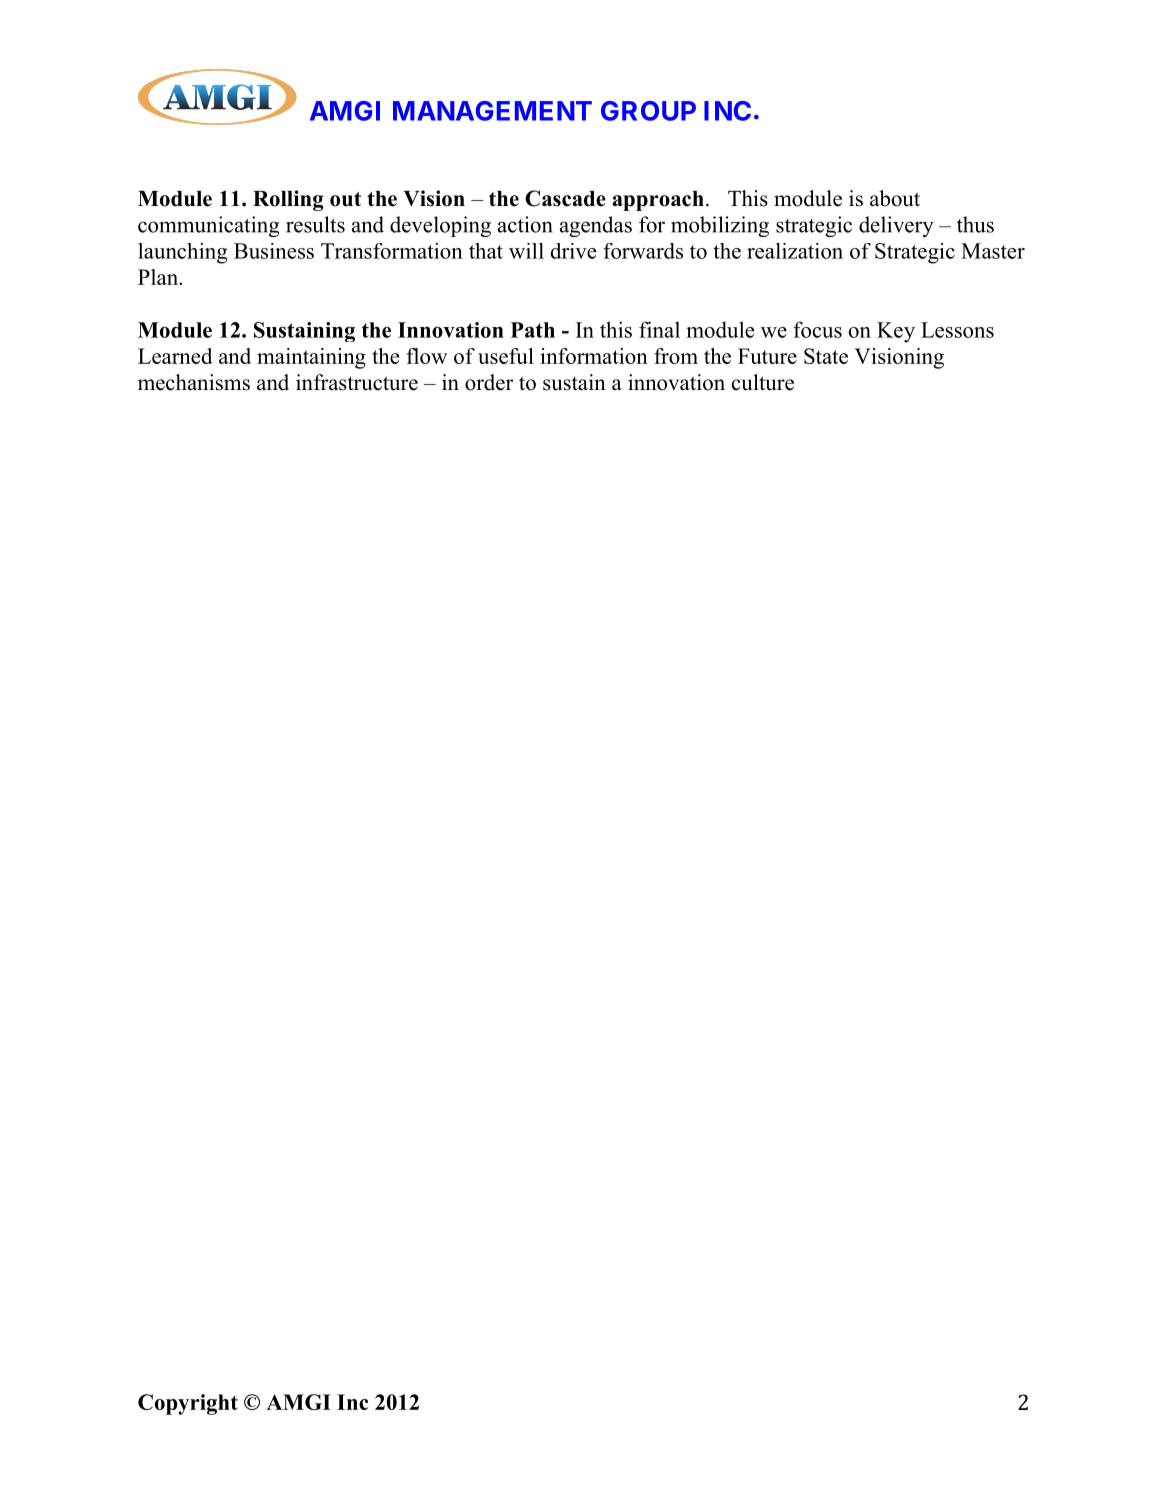 The width and height of the page is (1167, 1510). I want to click on Key, so click(896, 332).
